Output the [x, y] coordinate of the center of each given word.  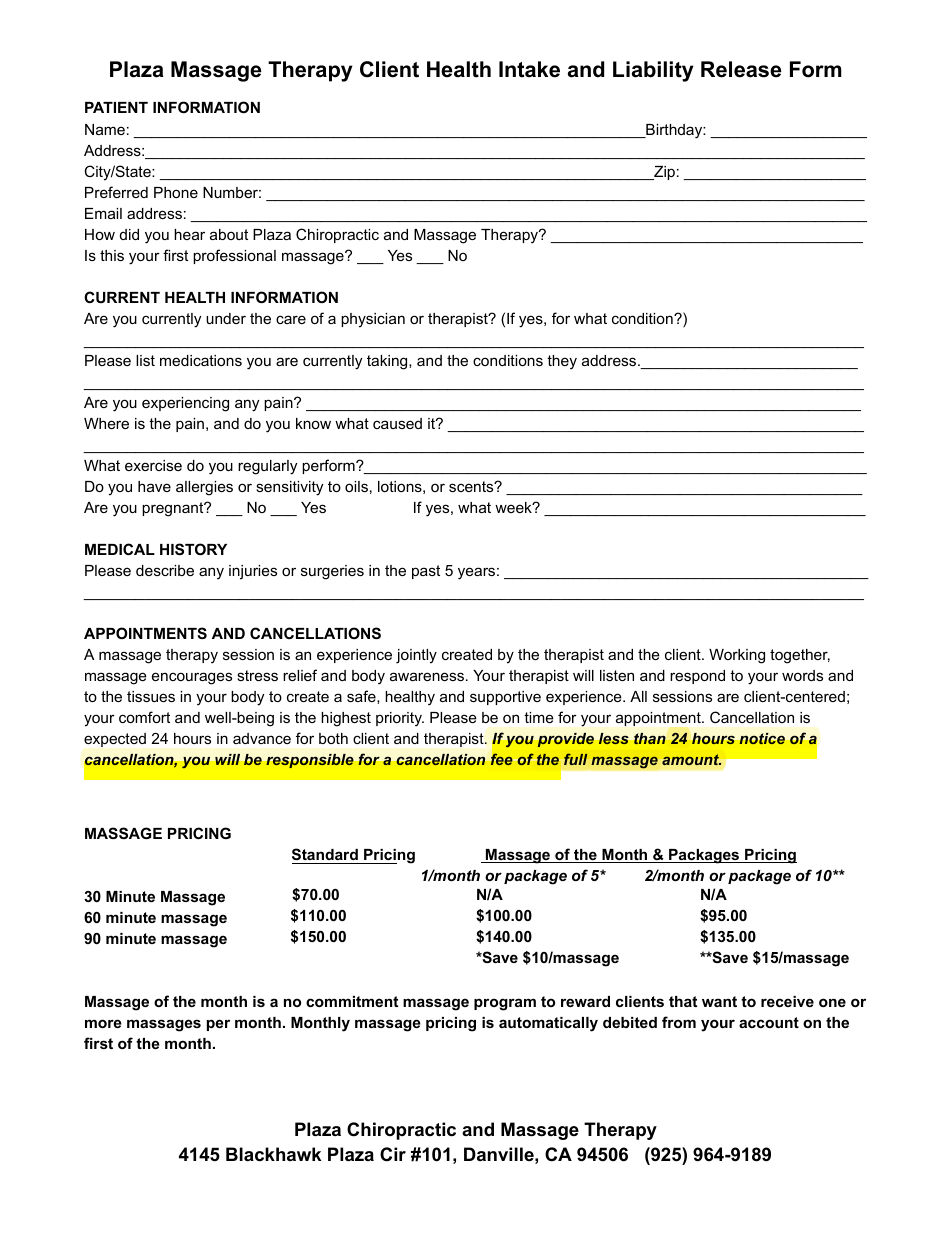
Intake [529, 69]
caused [397, 423]
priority [400, 719]
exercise [153, 465]
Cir [393, 1154]
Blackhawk [273, 1154]
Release [741, 69]
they [562, 362]
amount [691, 759]
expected [115, 740]
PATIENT [116, 107]
